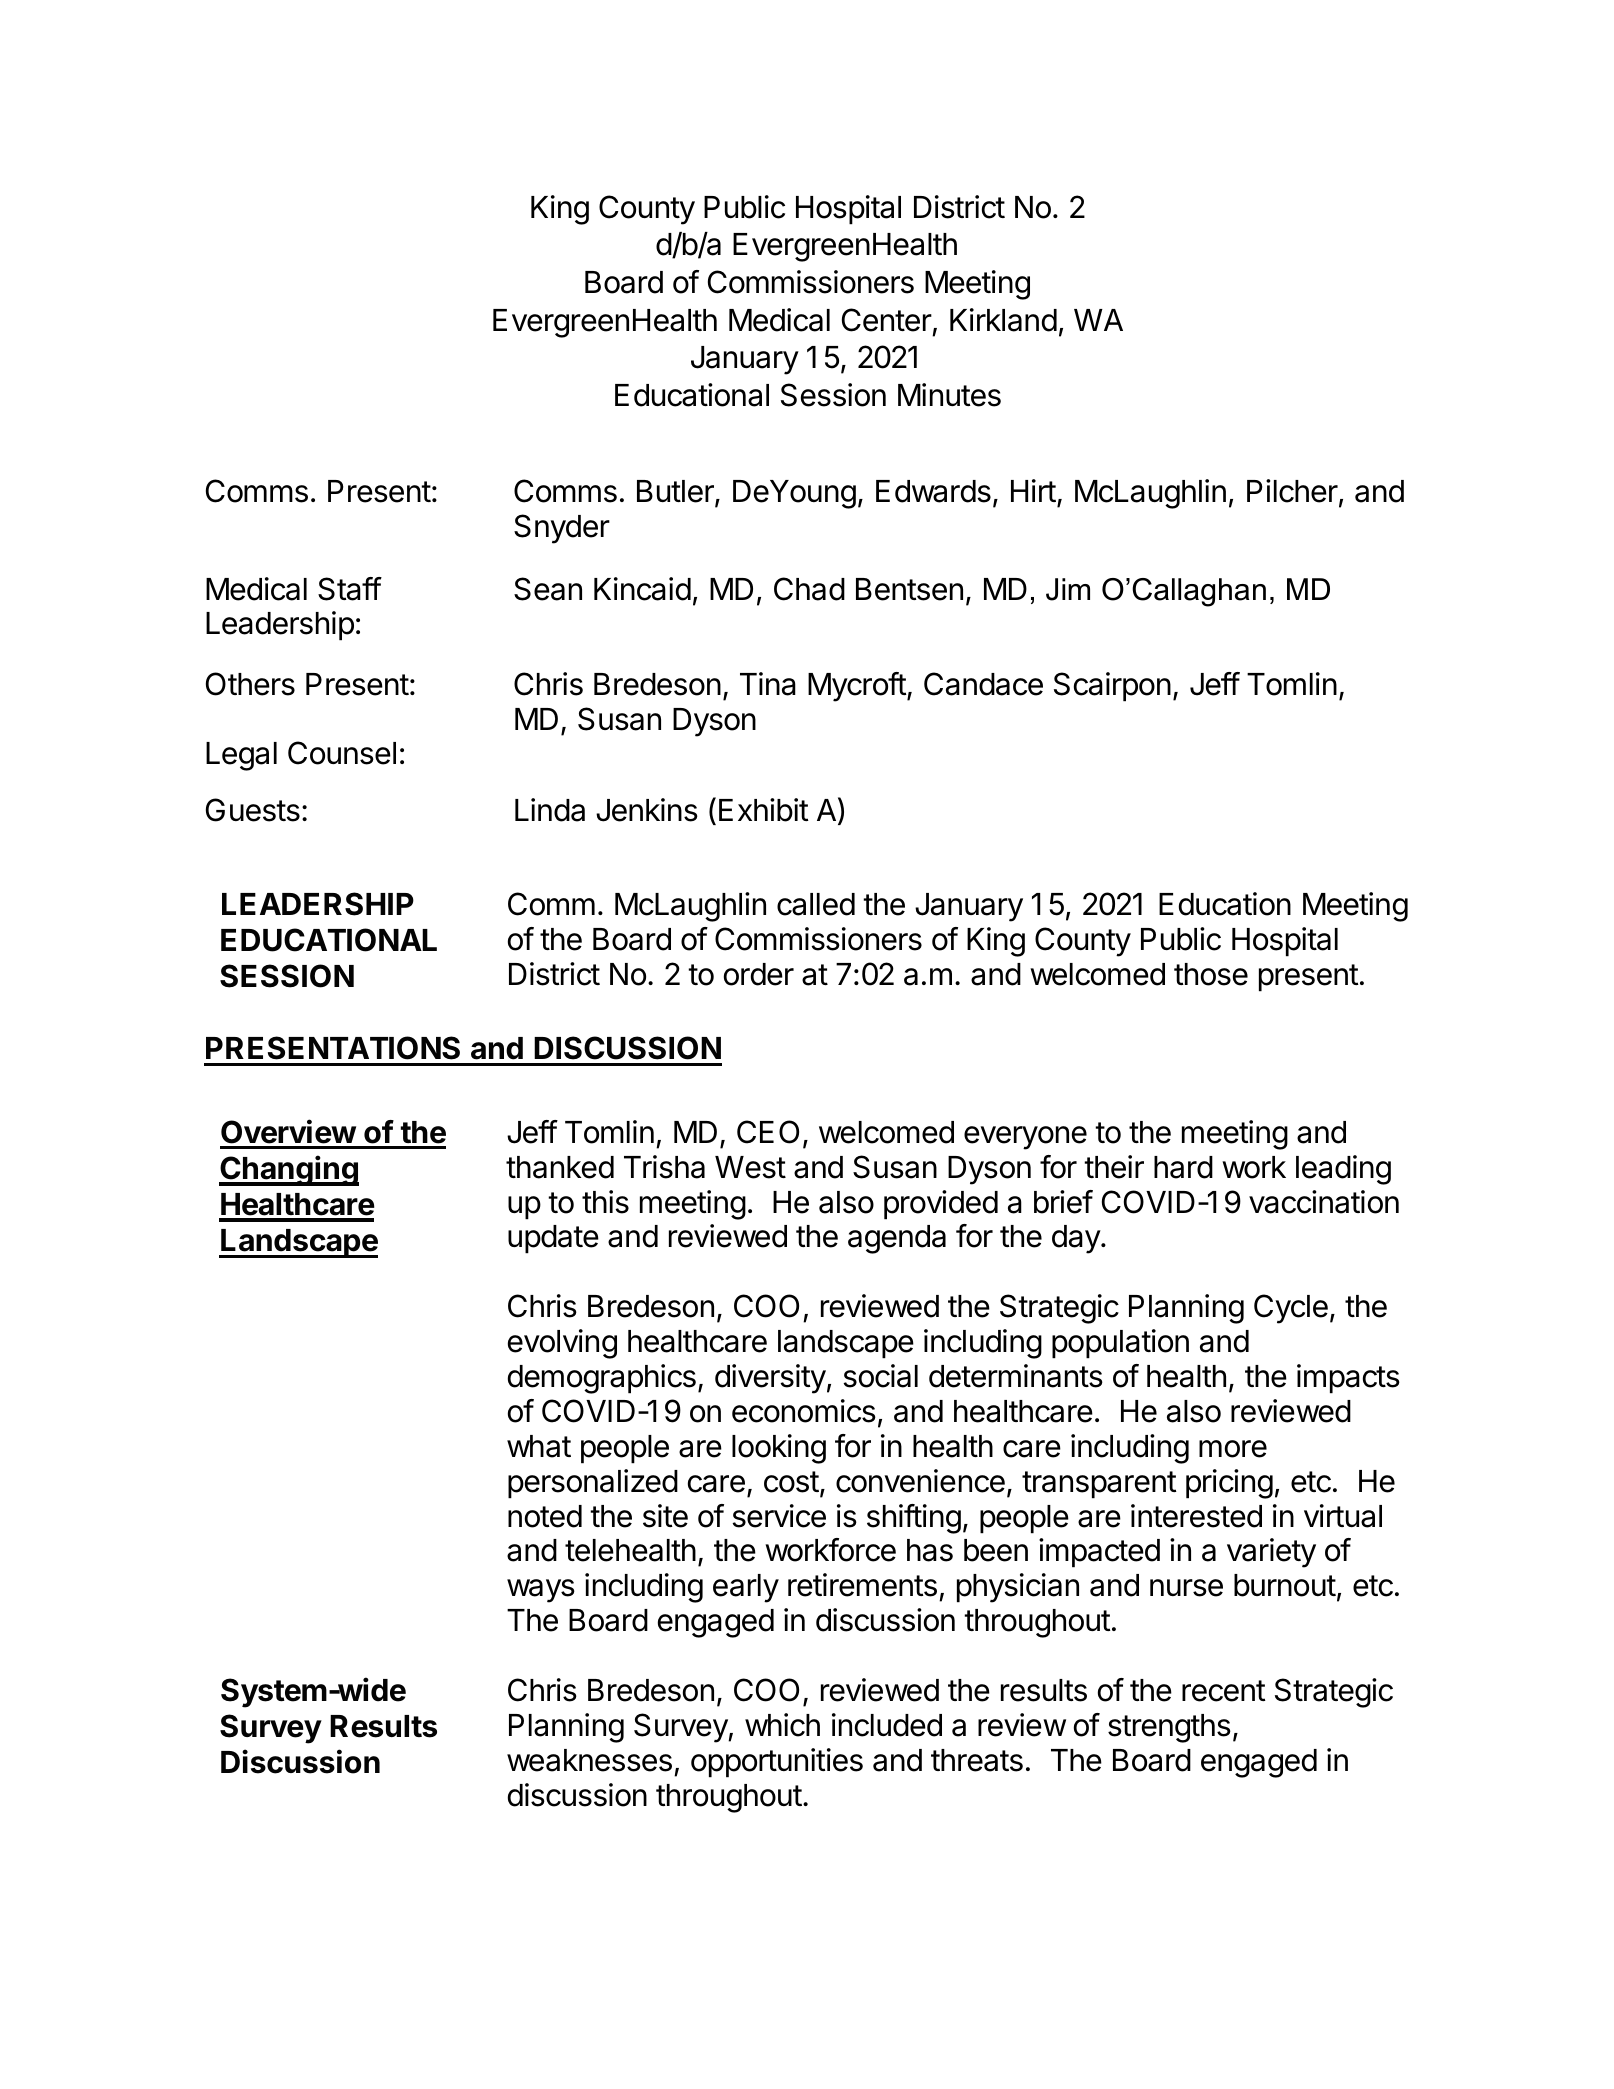 The width and height of the screenshot is (1614, 2089). Describe the element at coordinates (1003, 320) in the screenshot. I see `Kirkland` at that location.
